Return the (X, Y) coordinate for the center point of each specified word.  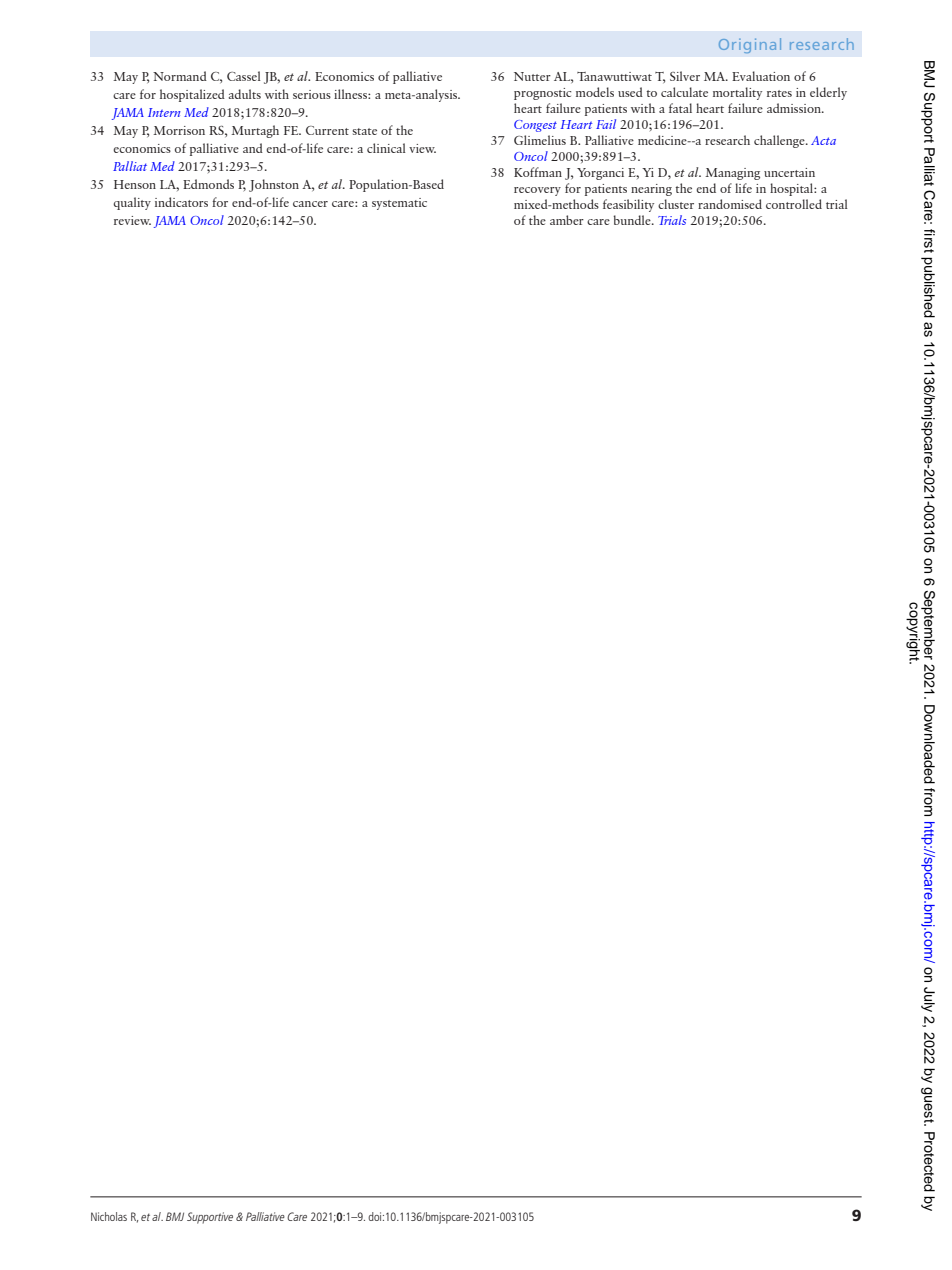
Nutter (532, 76)
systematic (399, 204)
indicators (181, 202)
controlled (794, 204)
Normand (180, 76)
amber (567, 220)
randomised (730, 204)
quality (132, 203)
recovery (537, 191)
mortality (737, 93)
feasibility (628, 205)
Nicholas (109, 1216)
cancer (310, 204)
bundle (633, 220)
